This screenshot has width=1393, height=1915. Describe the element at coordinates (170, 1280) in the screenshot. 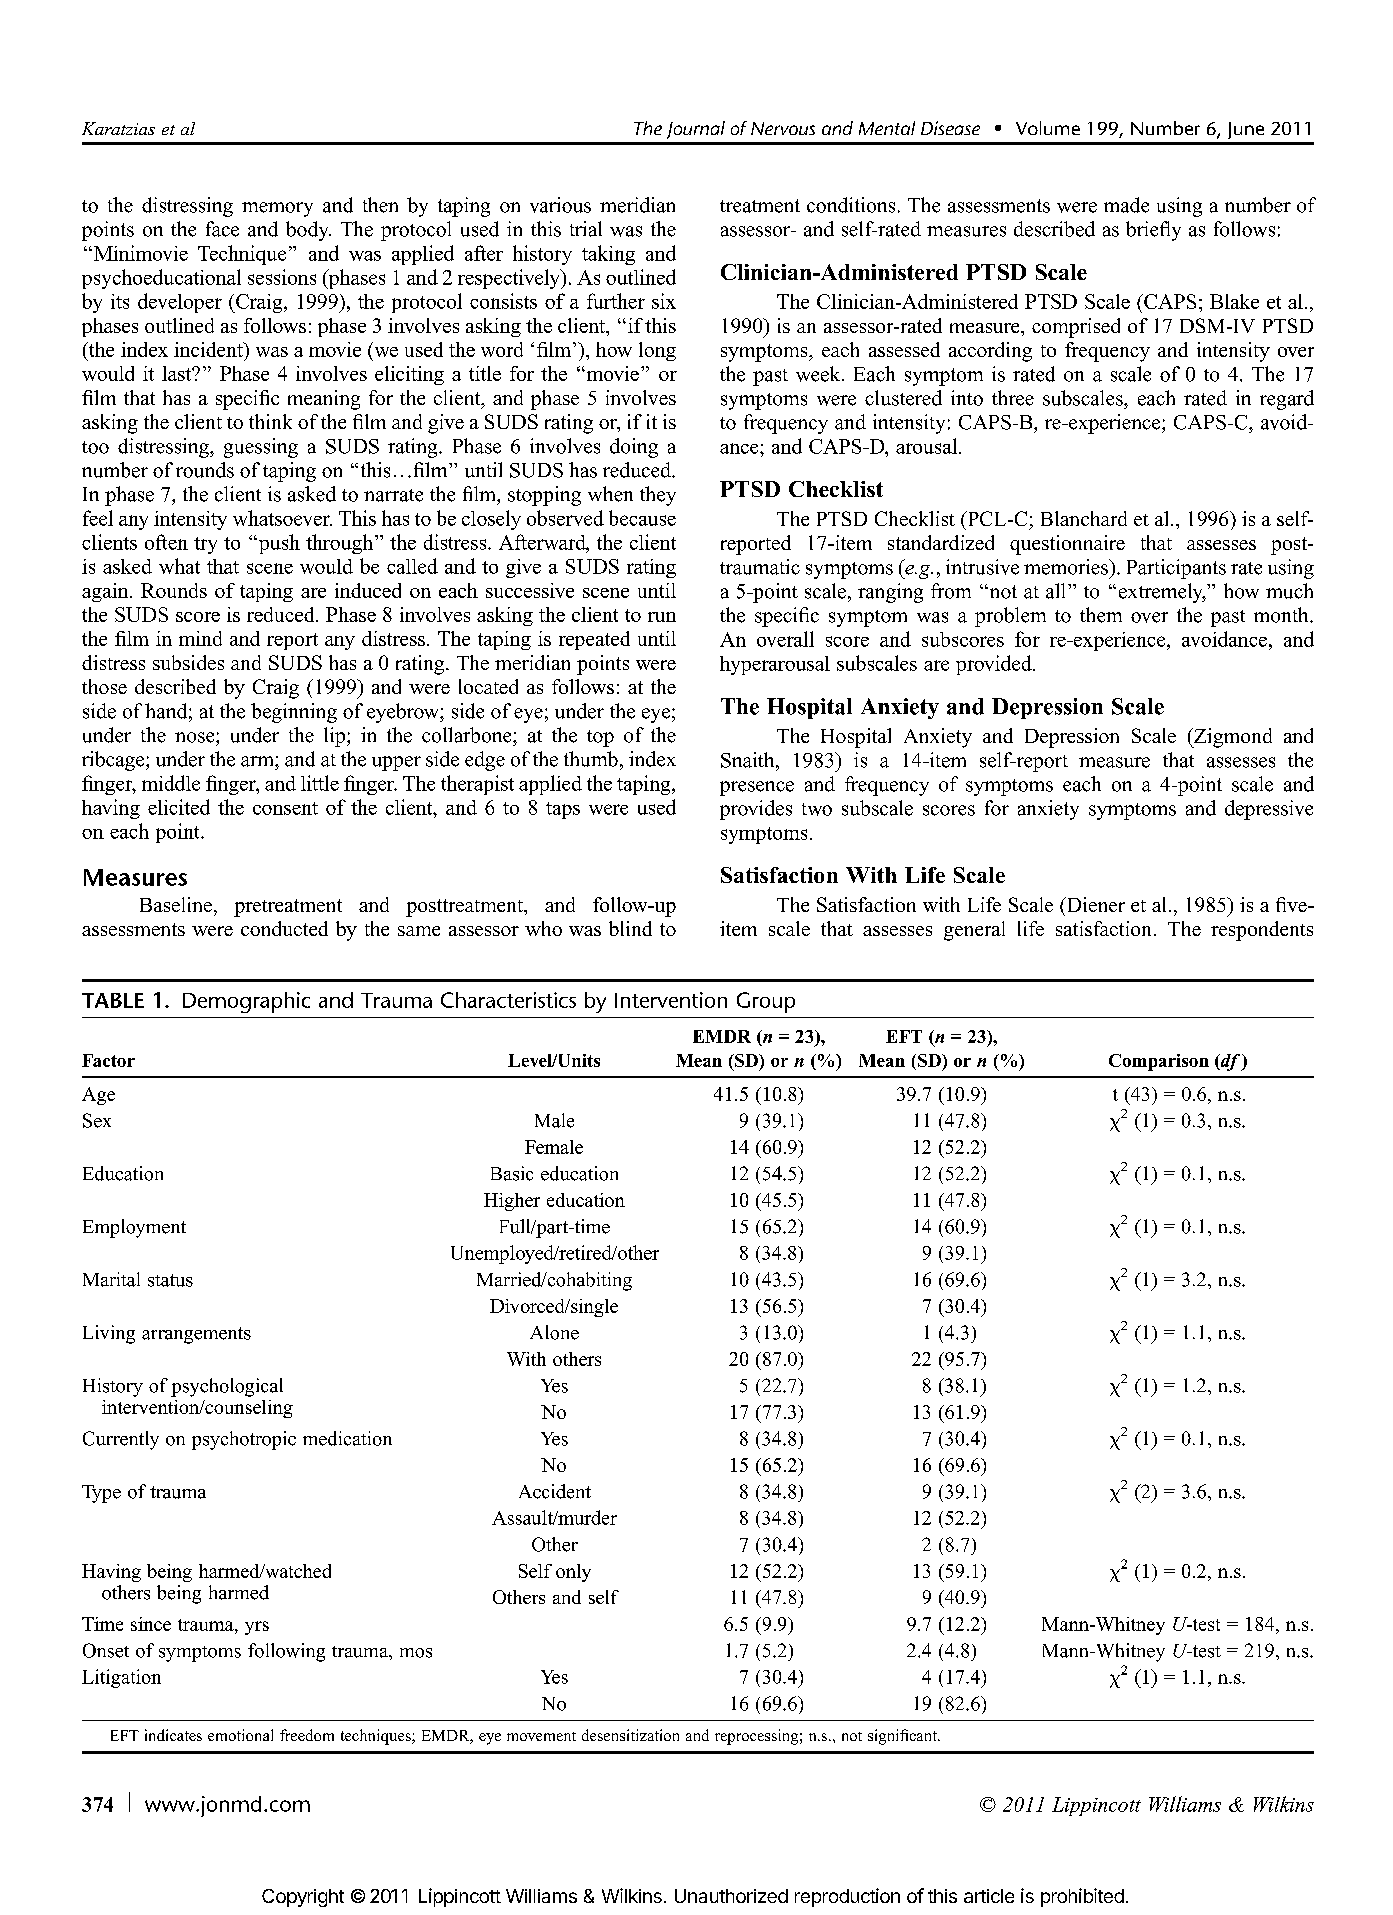

I see `status` at that location.
